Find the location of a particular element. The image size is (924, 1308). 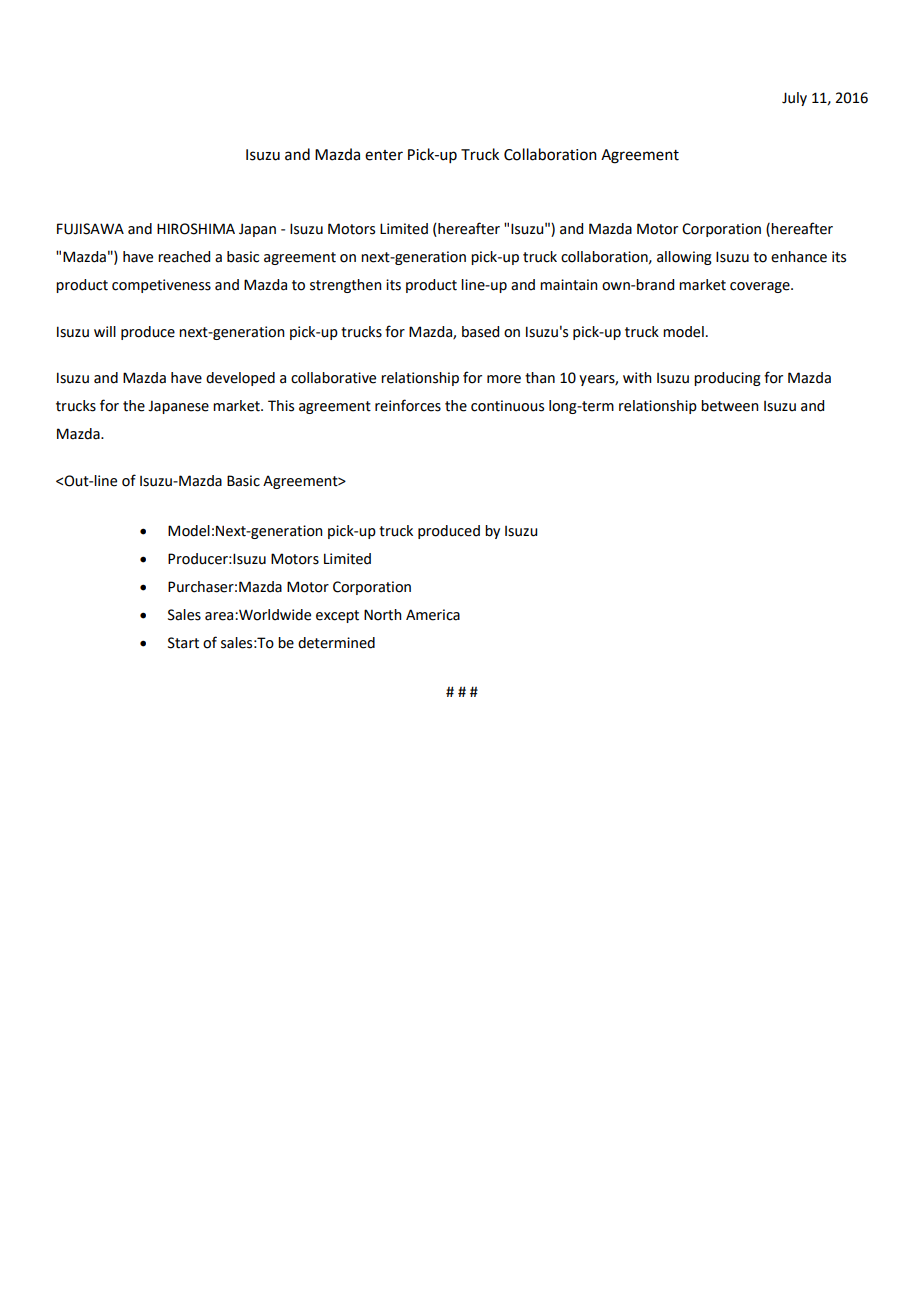

enter is located at coordinates (384, 155).
